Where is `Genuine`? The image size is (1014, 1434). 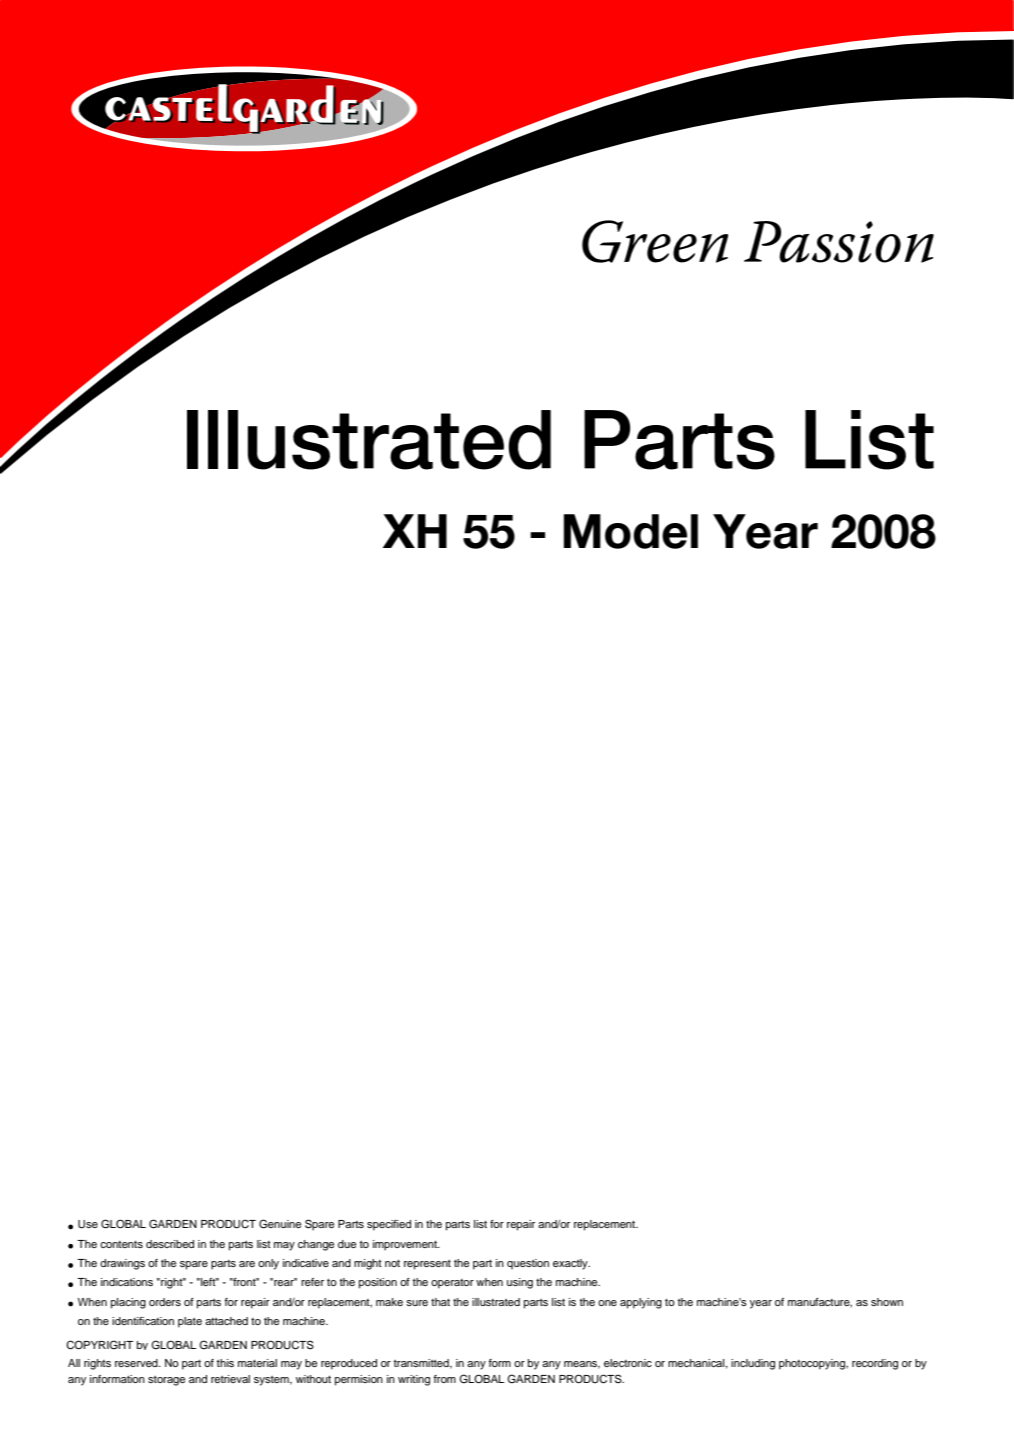
Genuine is located at coordinates (280, 1224).
